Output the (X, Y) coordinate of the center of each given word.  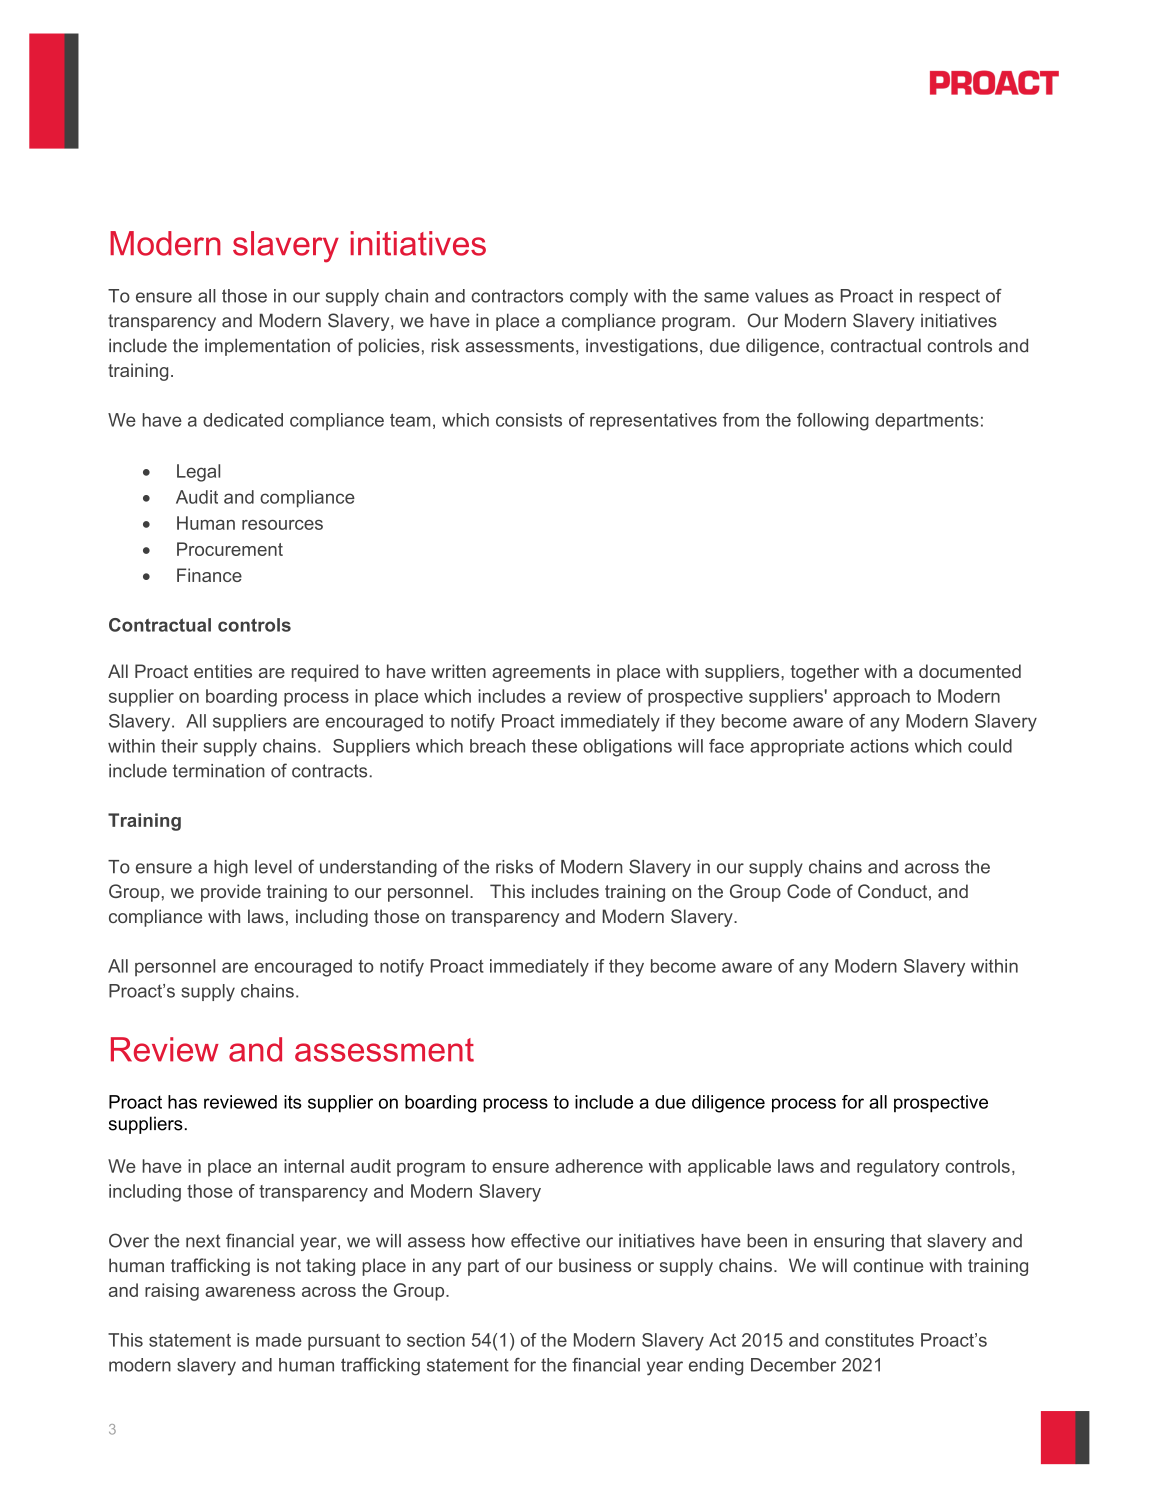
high (231, 868)
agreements (541, 673)
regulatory (898, 1168)
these (554, 746)
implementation (267, 347)
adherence (599, 1166)
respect (949, 297)
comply (599, 298)
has (182, 1102)
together (825, 673)
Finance (209, 575)
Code (809, 891)
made (279, 1340)
